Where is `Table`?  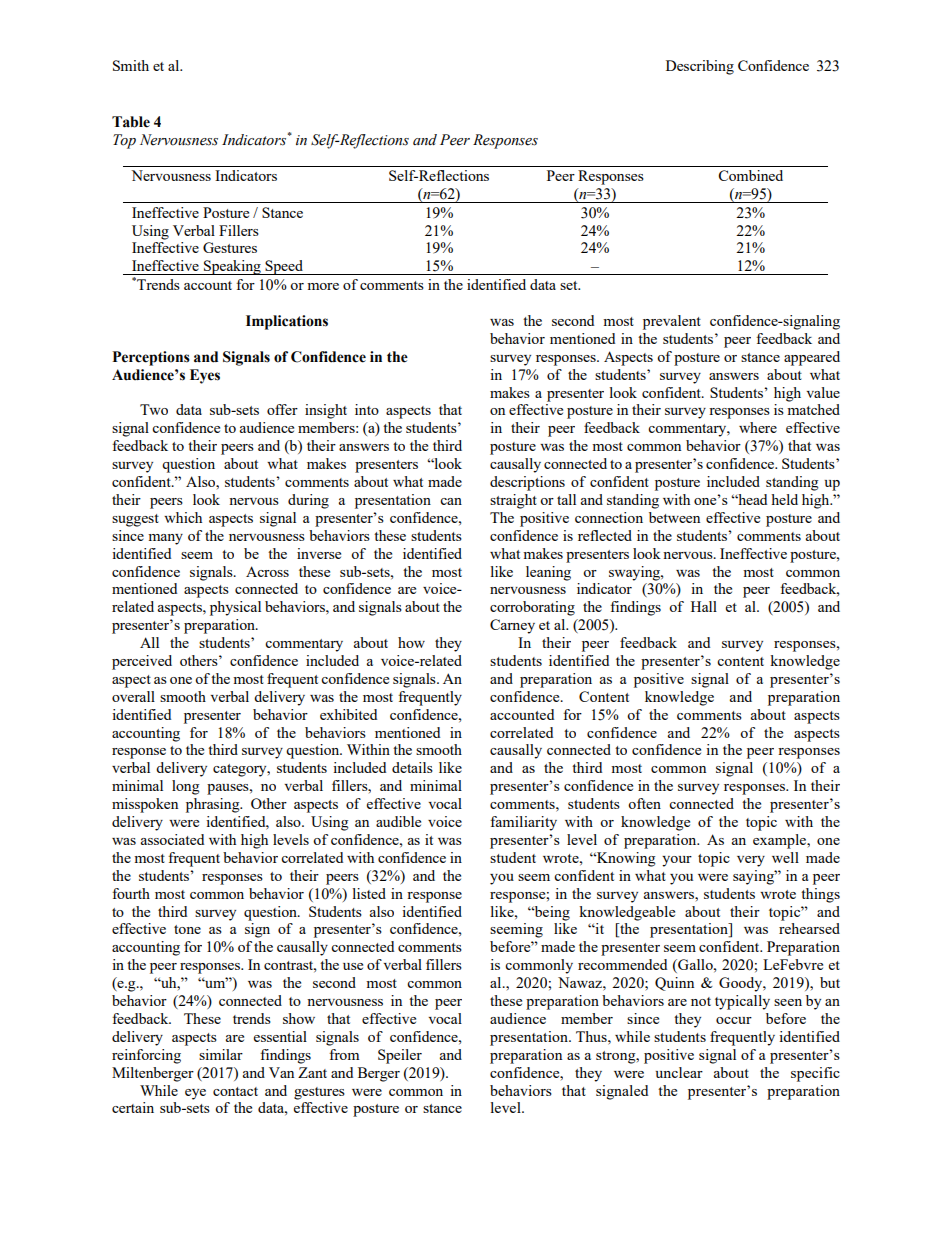 Table is located at coordinates (131, 122).
